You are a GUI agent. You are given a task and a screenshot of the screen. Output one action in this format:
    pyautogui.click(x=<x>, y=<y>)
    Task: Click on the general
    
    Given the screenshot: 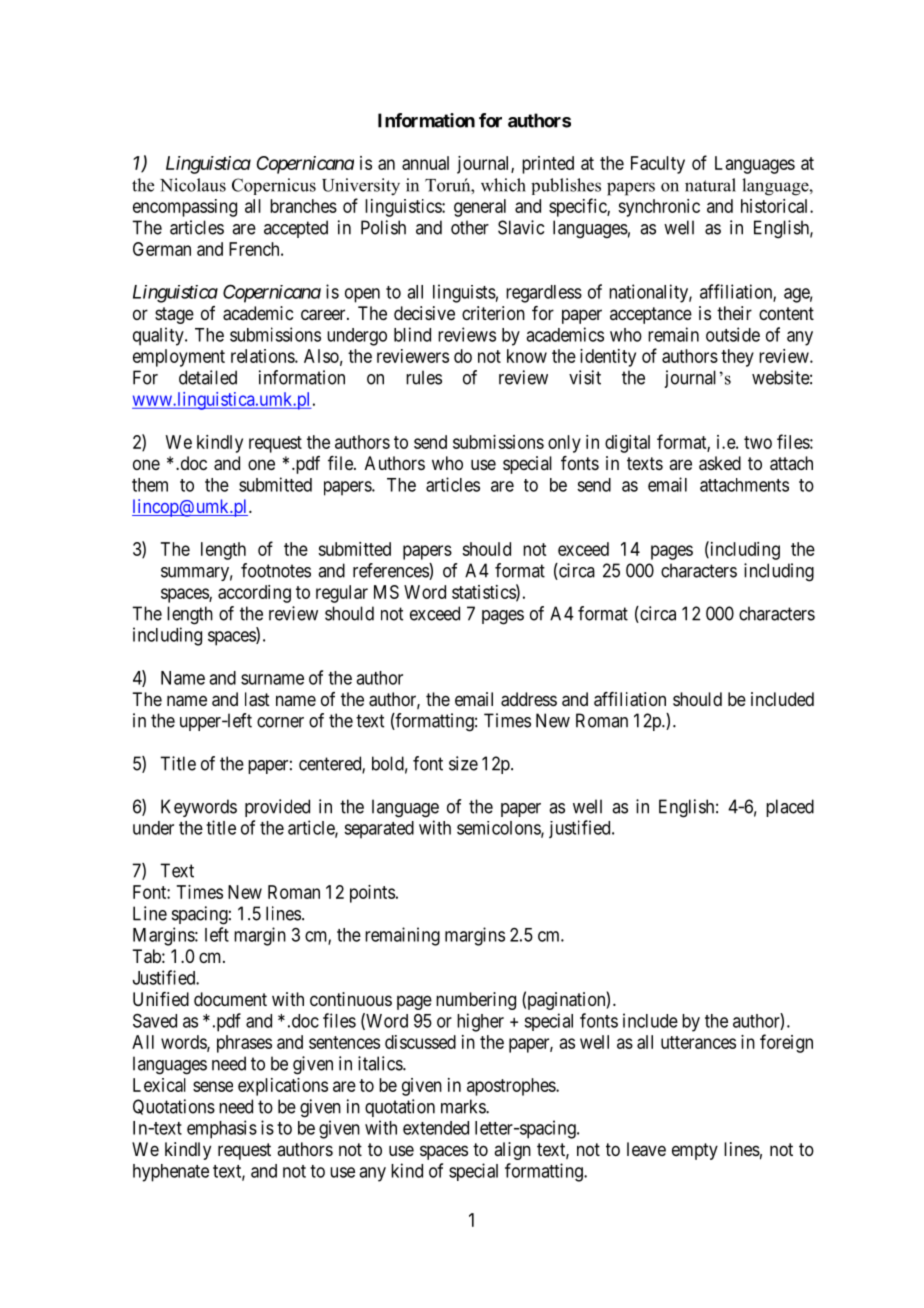 What is the action you would take?
    pyautogui.click(x=480, y=208)
